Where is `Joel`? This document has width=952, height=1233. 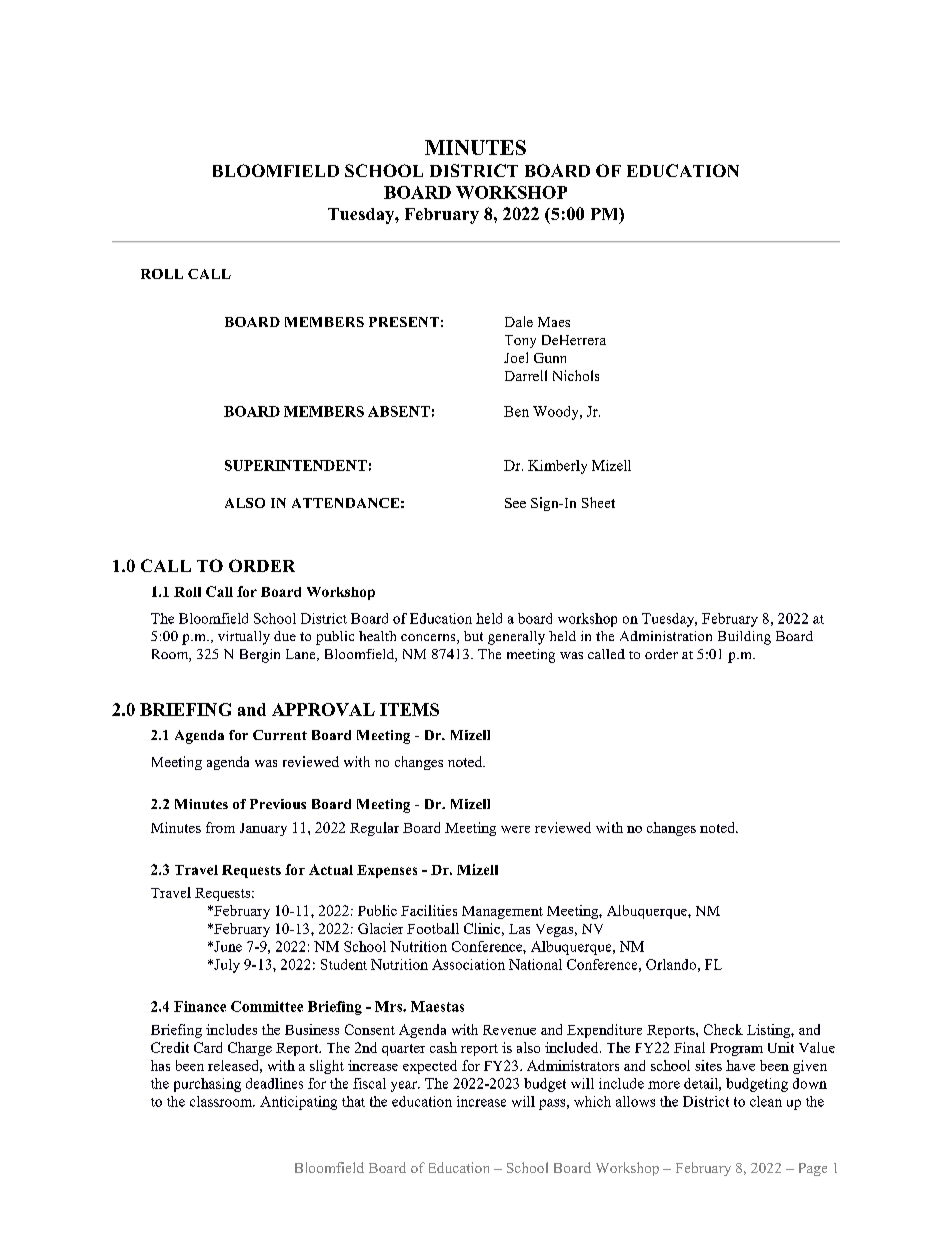 Joel is located at coordinates (516, 357).
